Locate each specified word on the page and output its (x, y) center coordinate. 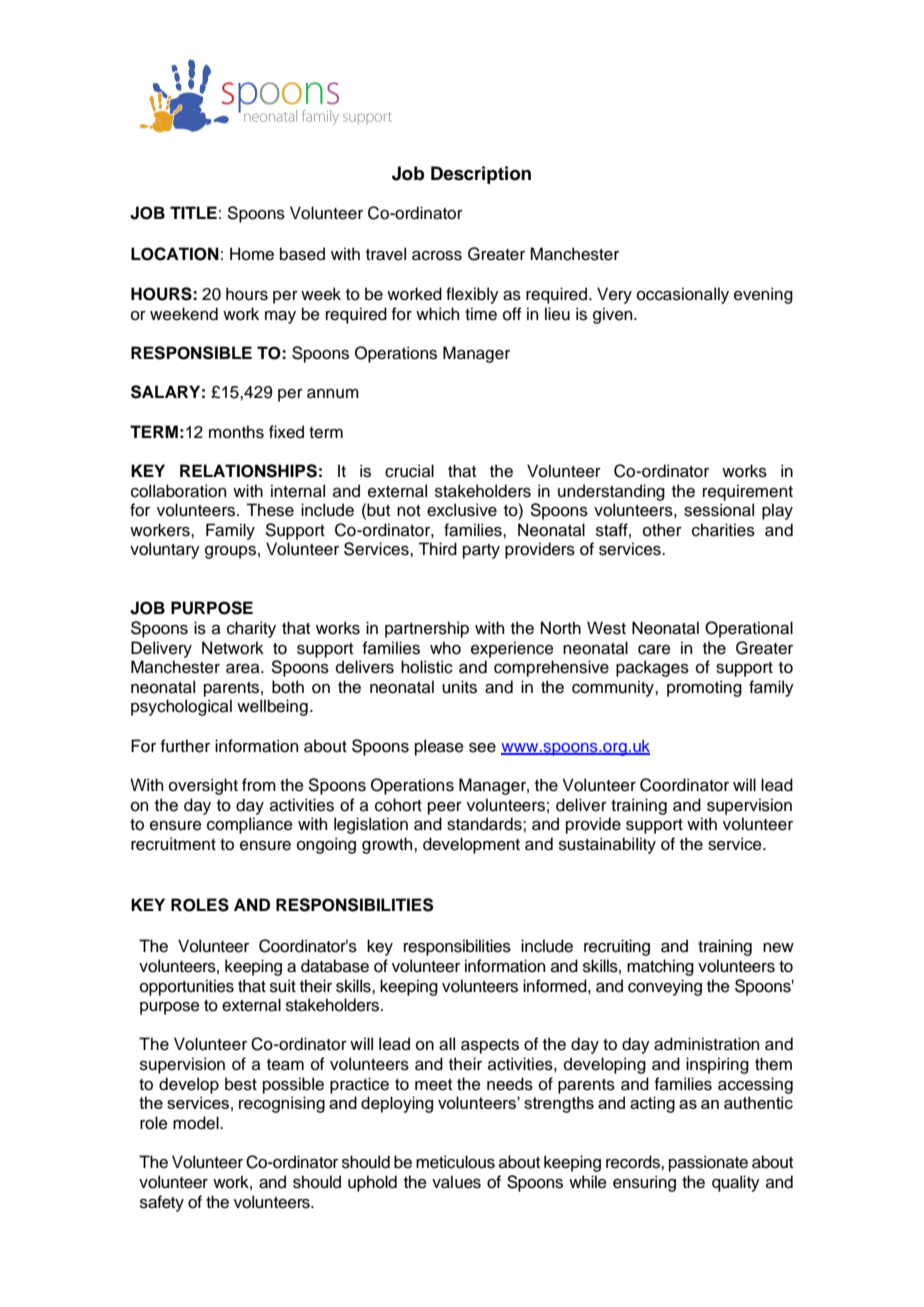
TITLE (193, 212)
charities (723, 530)
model (197, 1123)
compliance (250, 825)
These (270, 510)
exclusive (462, 510)
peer (445, 808)
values (456, 1182)
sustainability (607, 845)
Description (481, 175)
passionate (708, 1163)
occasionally (683, 295)
